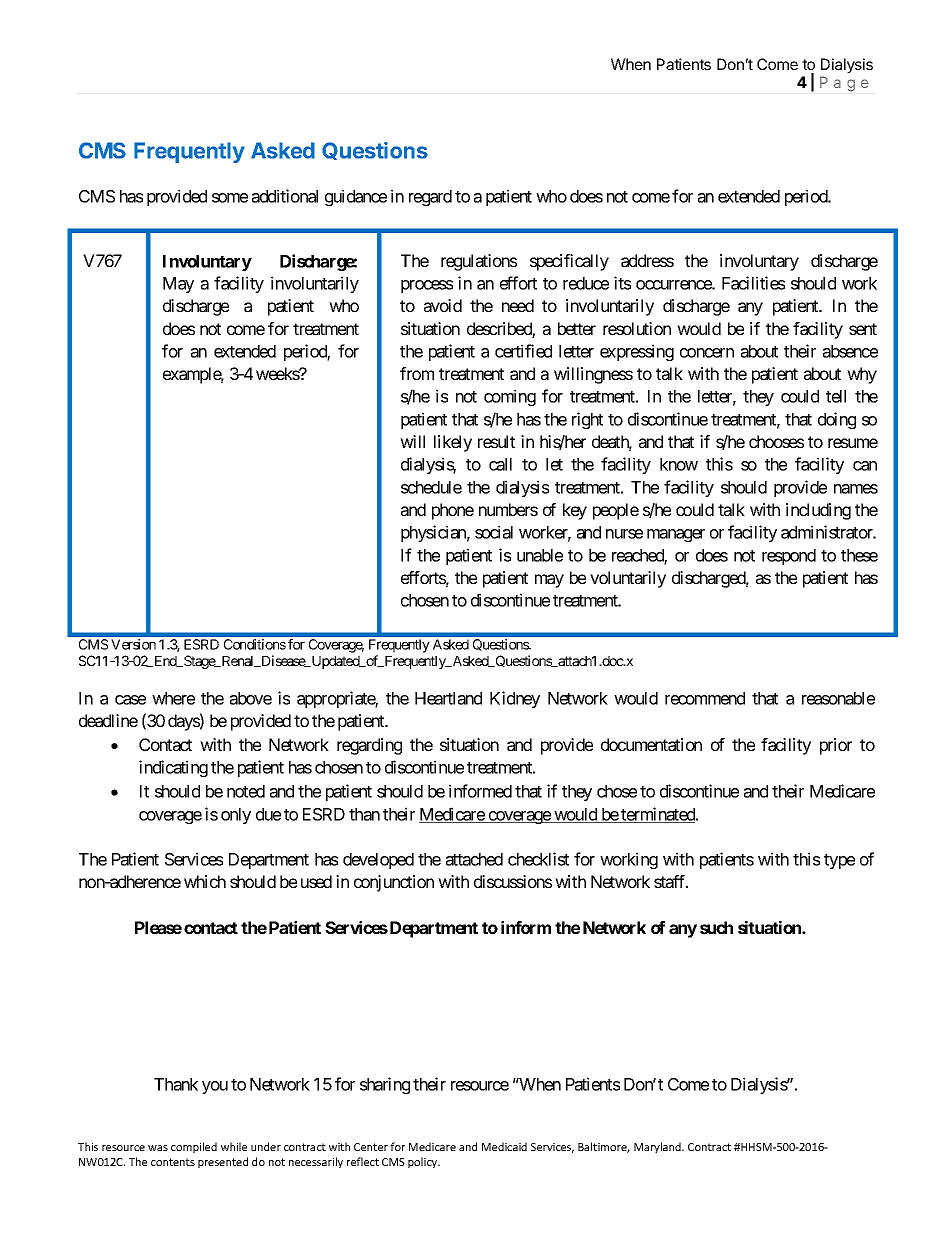  Describe the element at coordinates (496, 441) in the page. I see `result` at that location.
